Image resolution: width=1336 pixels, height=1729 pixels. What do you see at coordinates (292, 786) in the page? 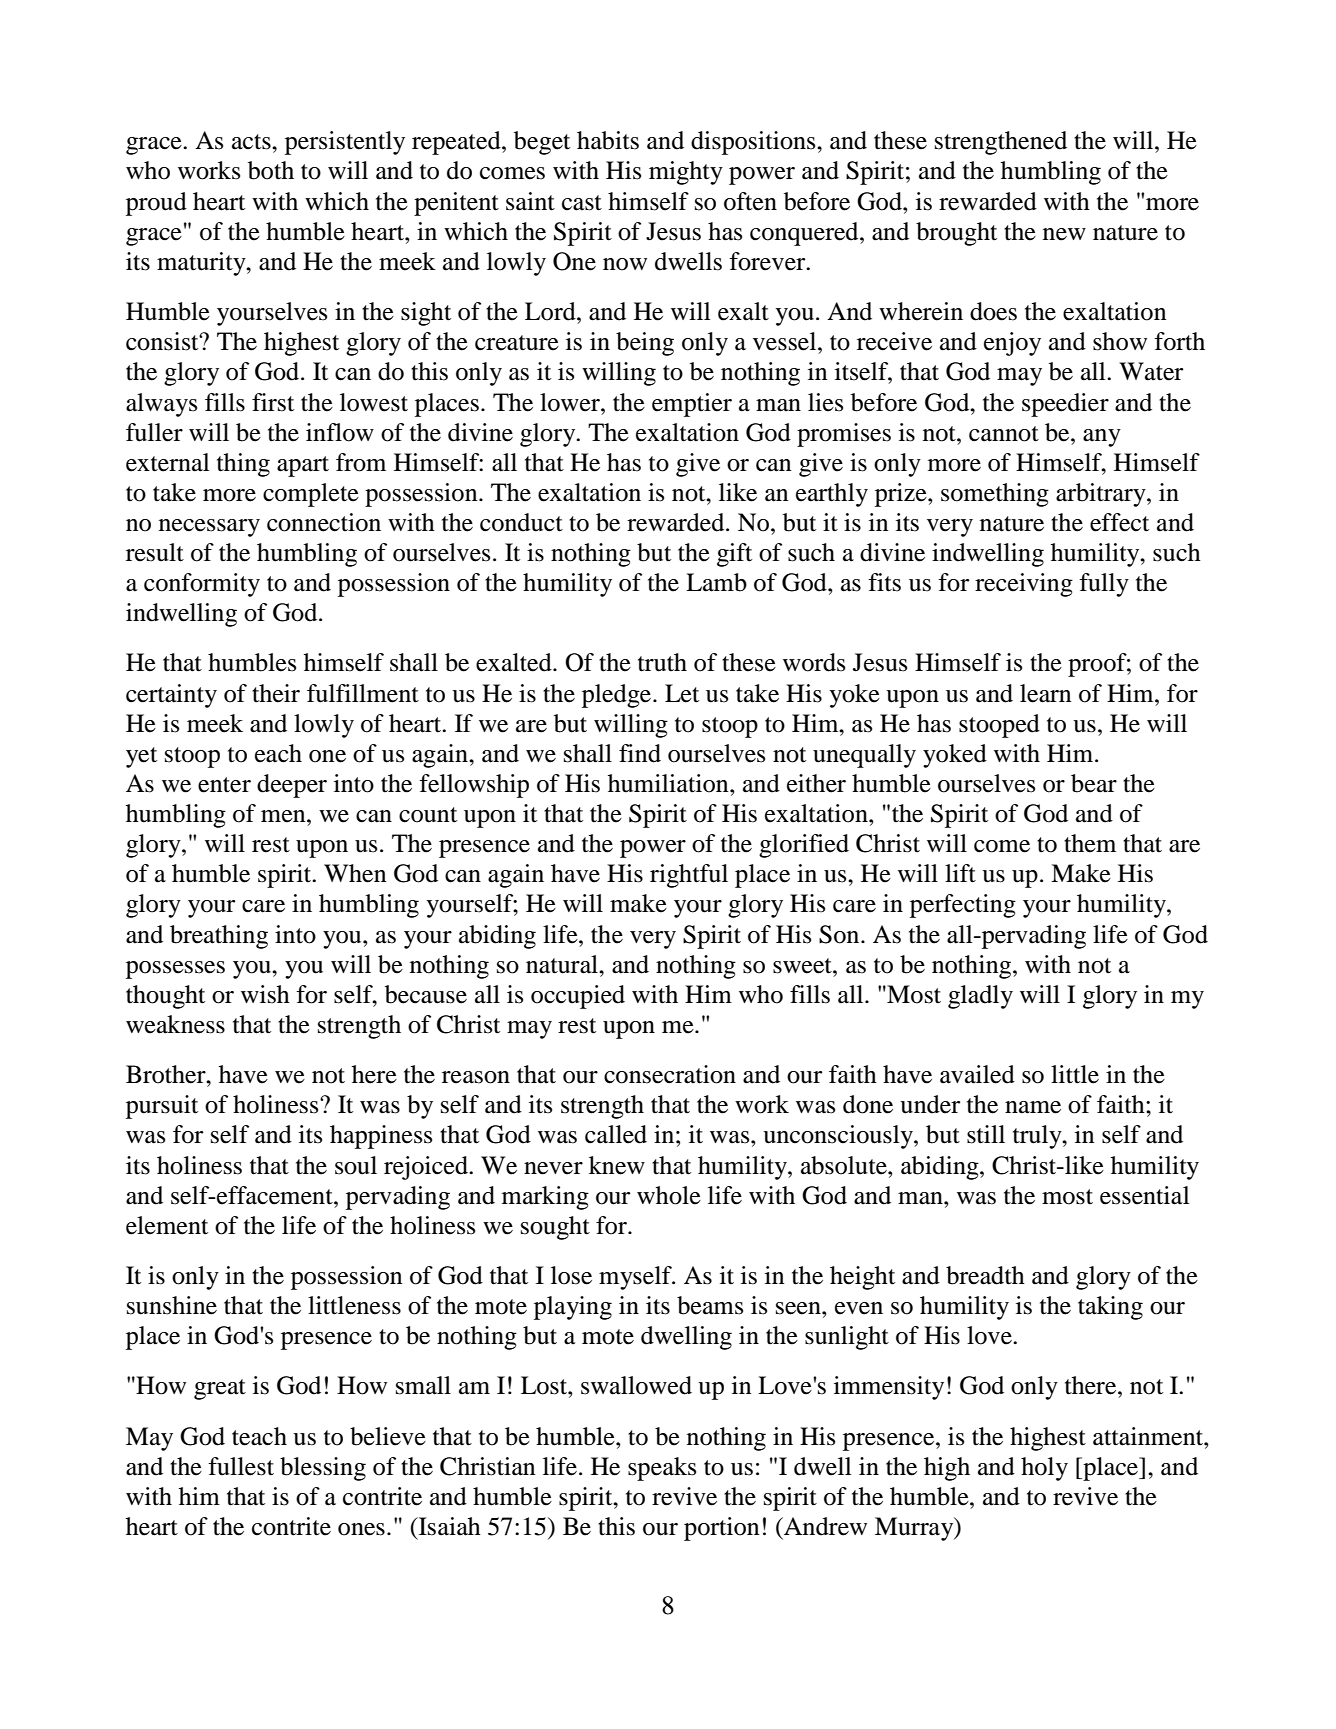
I see `deeper` at bounding box center [292, 786].
